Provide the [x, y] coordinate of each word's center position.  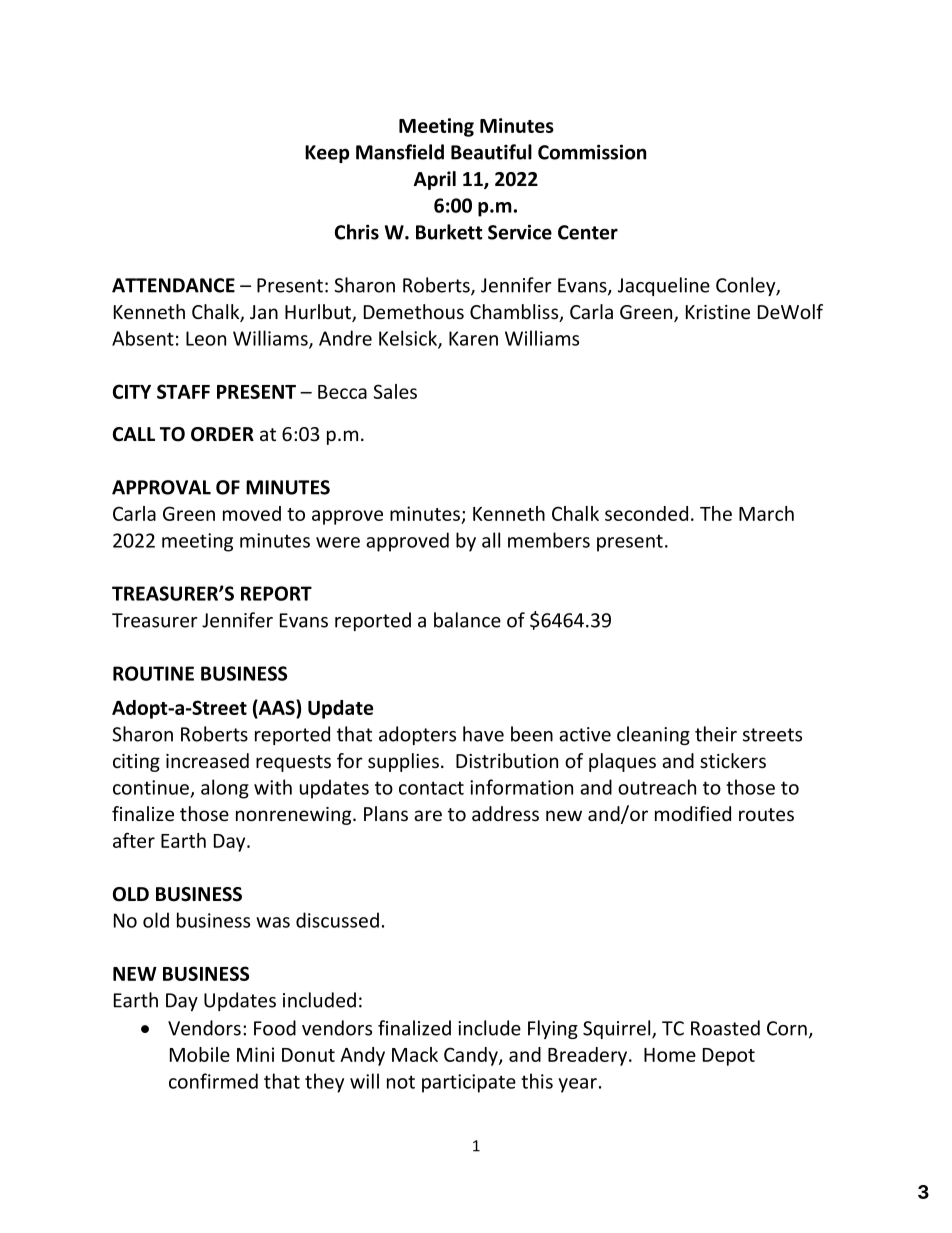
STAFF [183, 391]
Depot [729, 1057]
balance [467, 620]
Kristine [718, 312]
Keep [327, 154]
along [225, 789]
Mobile [200, 1054]
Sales [395, 391]
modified [693, 814]
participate [469, 1083]
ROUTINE [153, 673]
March [766, 513]
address [505, 814]
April [435, 180]
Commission [592, 152]
